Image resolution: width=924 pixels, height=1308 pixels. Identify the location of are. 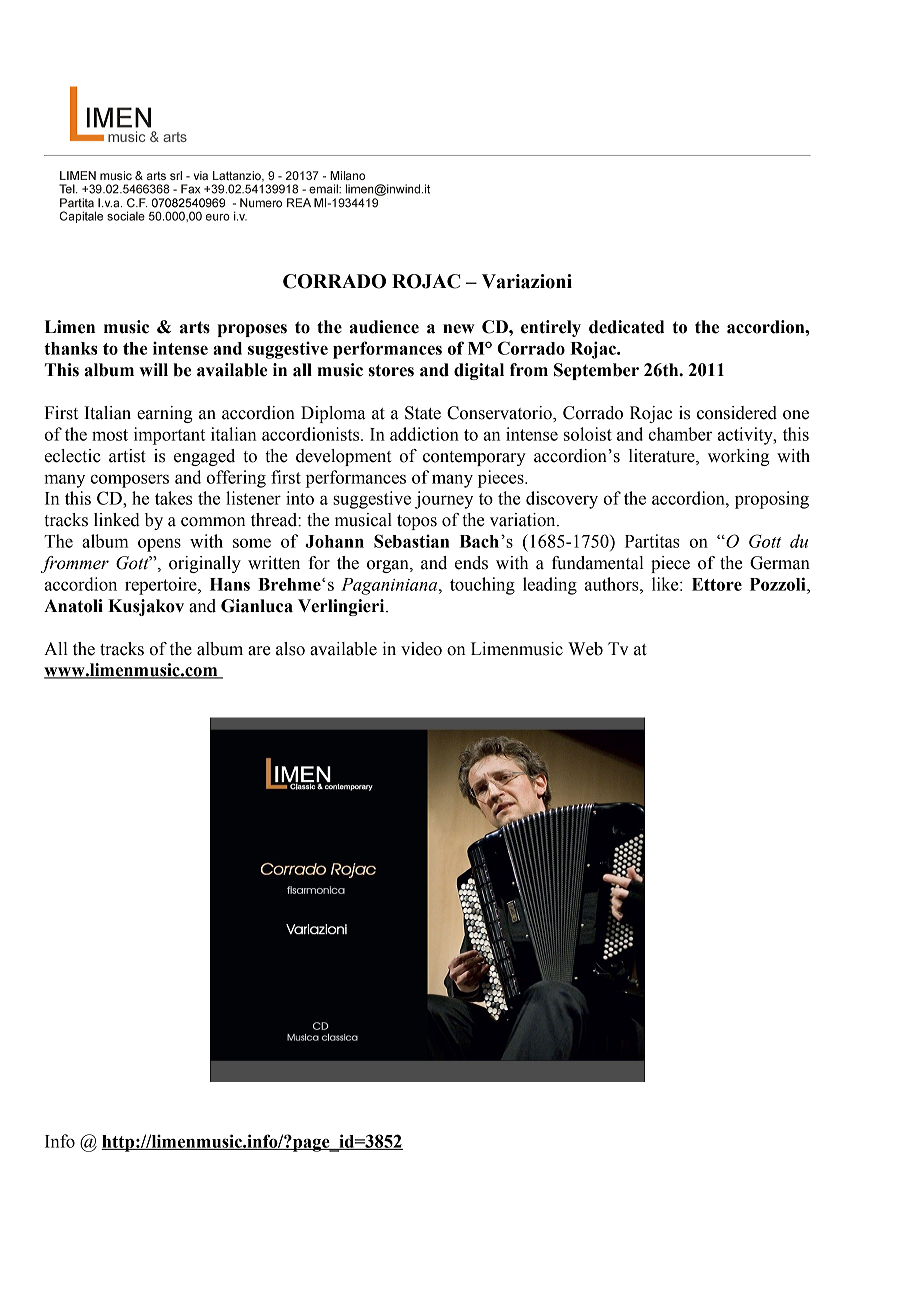
(259, 651).
